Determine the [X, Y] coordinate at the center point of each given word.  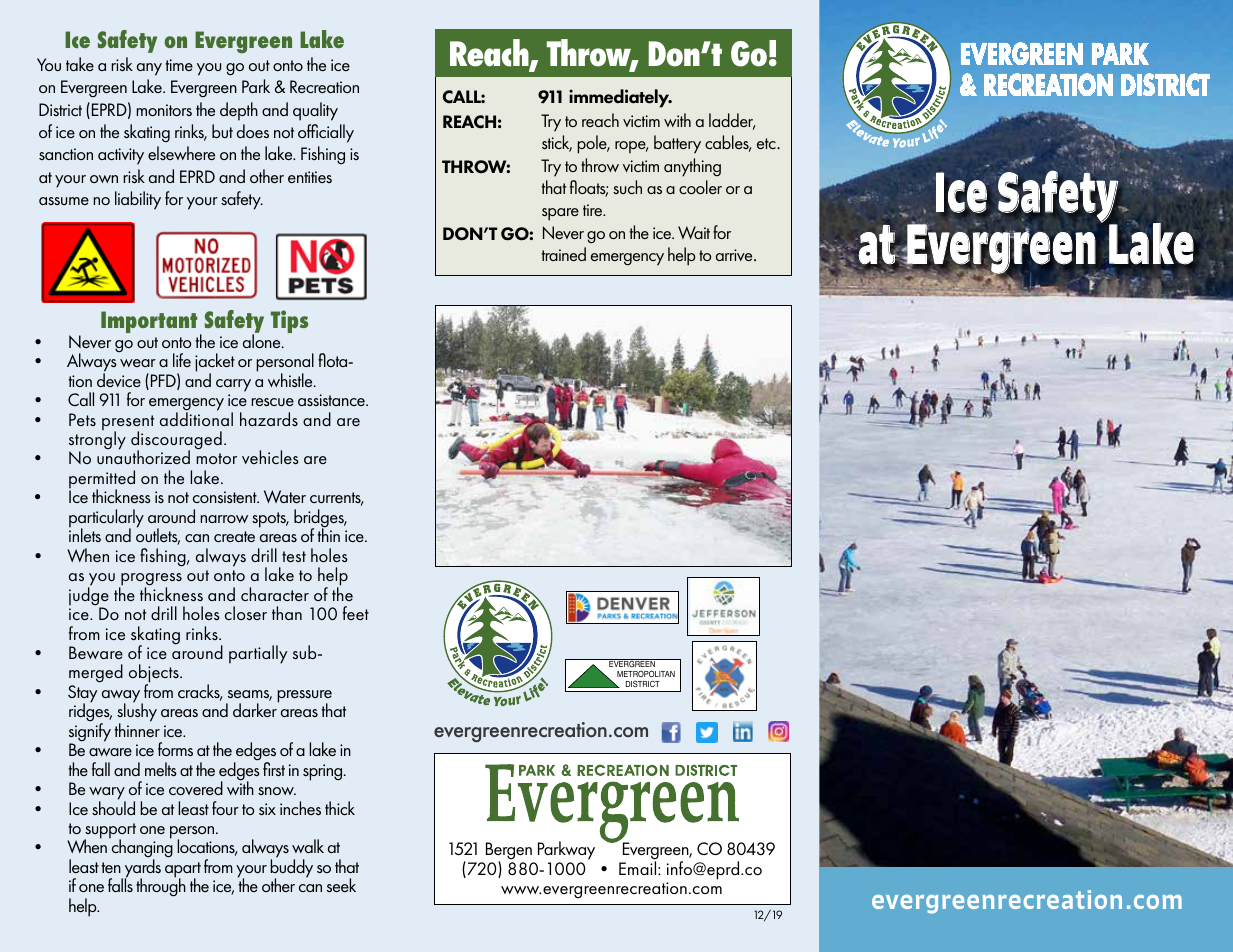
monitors [164, 110]
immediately [620, 98]
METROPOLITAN [646, 673]
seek [341, 885]
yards [141, 868]
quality [315, 111]
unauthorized [143, 456]
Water [285, 496]
